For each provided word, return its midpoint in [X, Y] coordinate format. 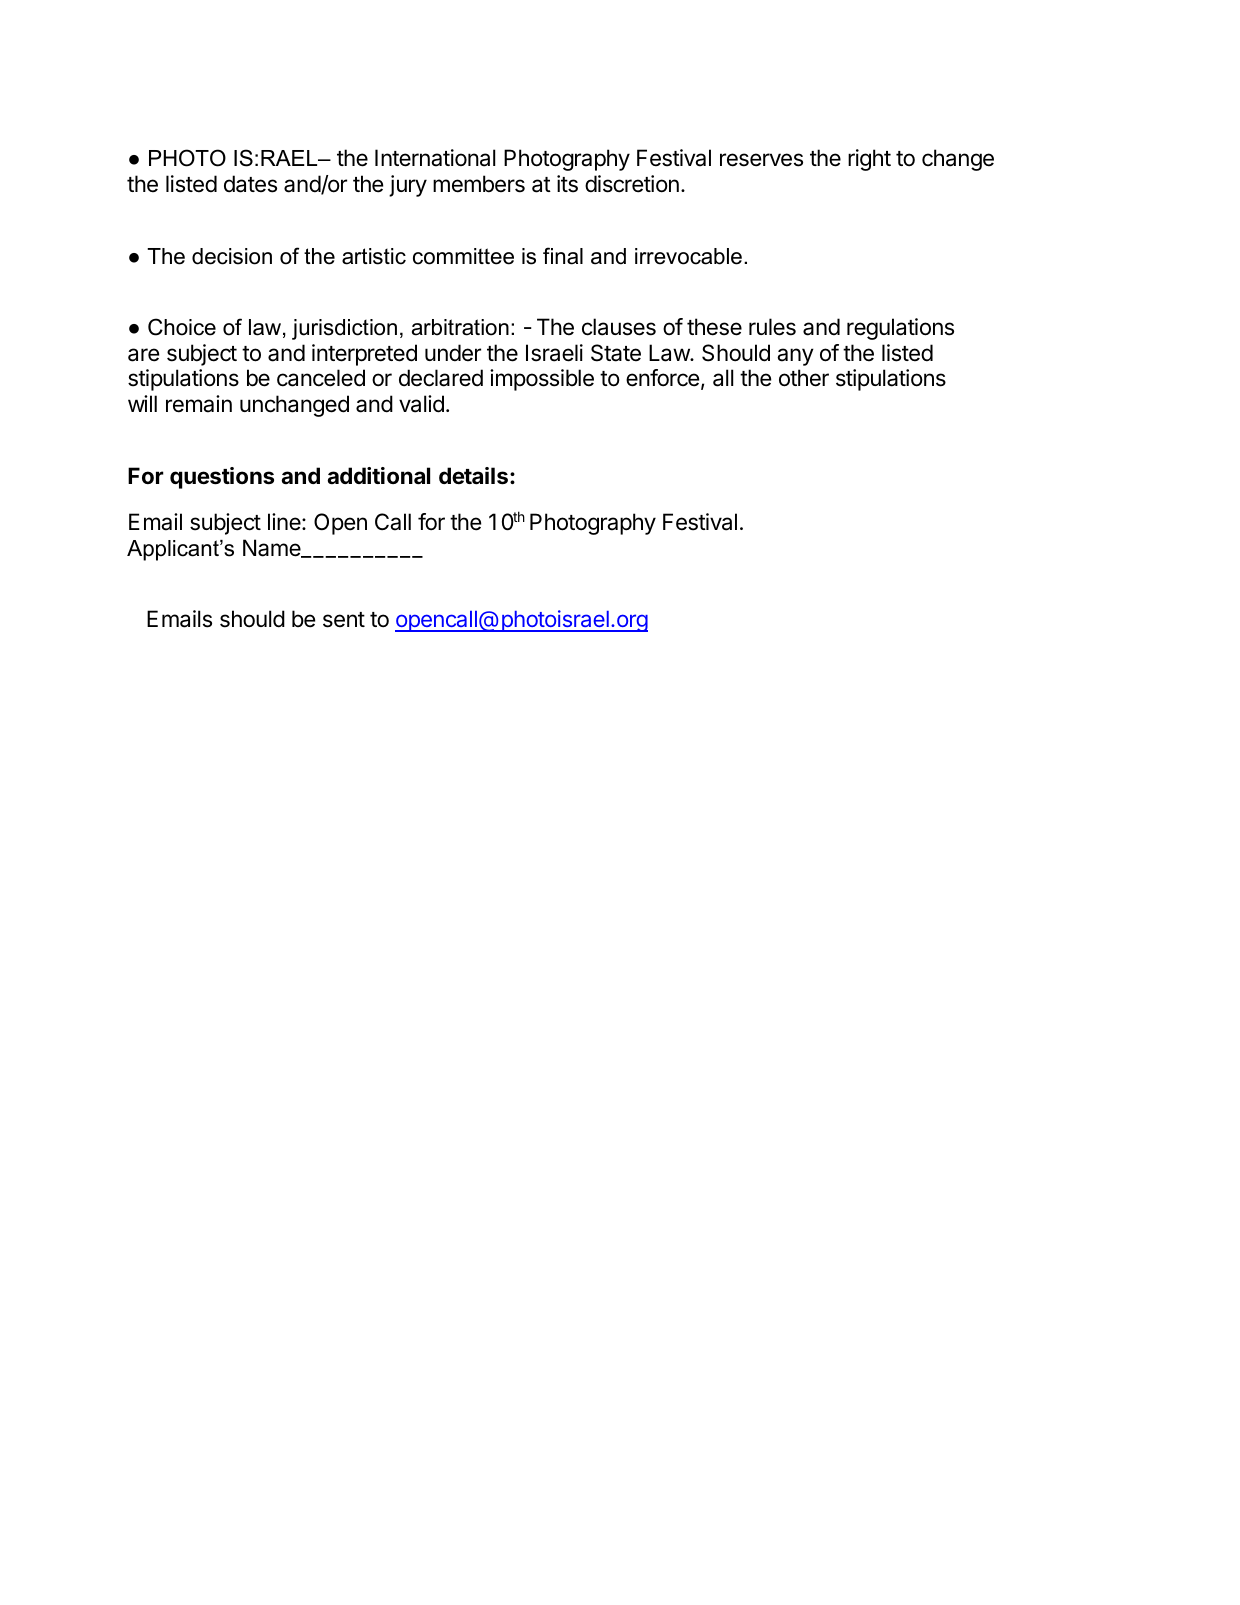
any [795, 357]
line [285, 522]
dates [250, 184]
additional [378, 476]
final [563, 256]
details [473, 476]
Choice [182, 327]
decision [232, 256]
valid [421, 404]
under [453, 353]
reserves [761, 160]
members [479, 184]
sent [344, 620]
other [804, 378]
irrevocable [688, 256]
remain [199, 404]
